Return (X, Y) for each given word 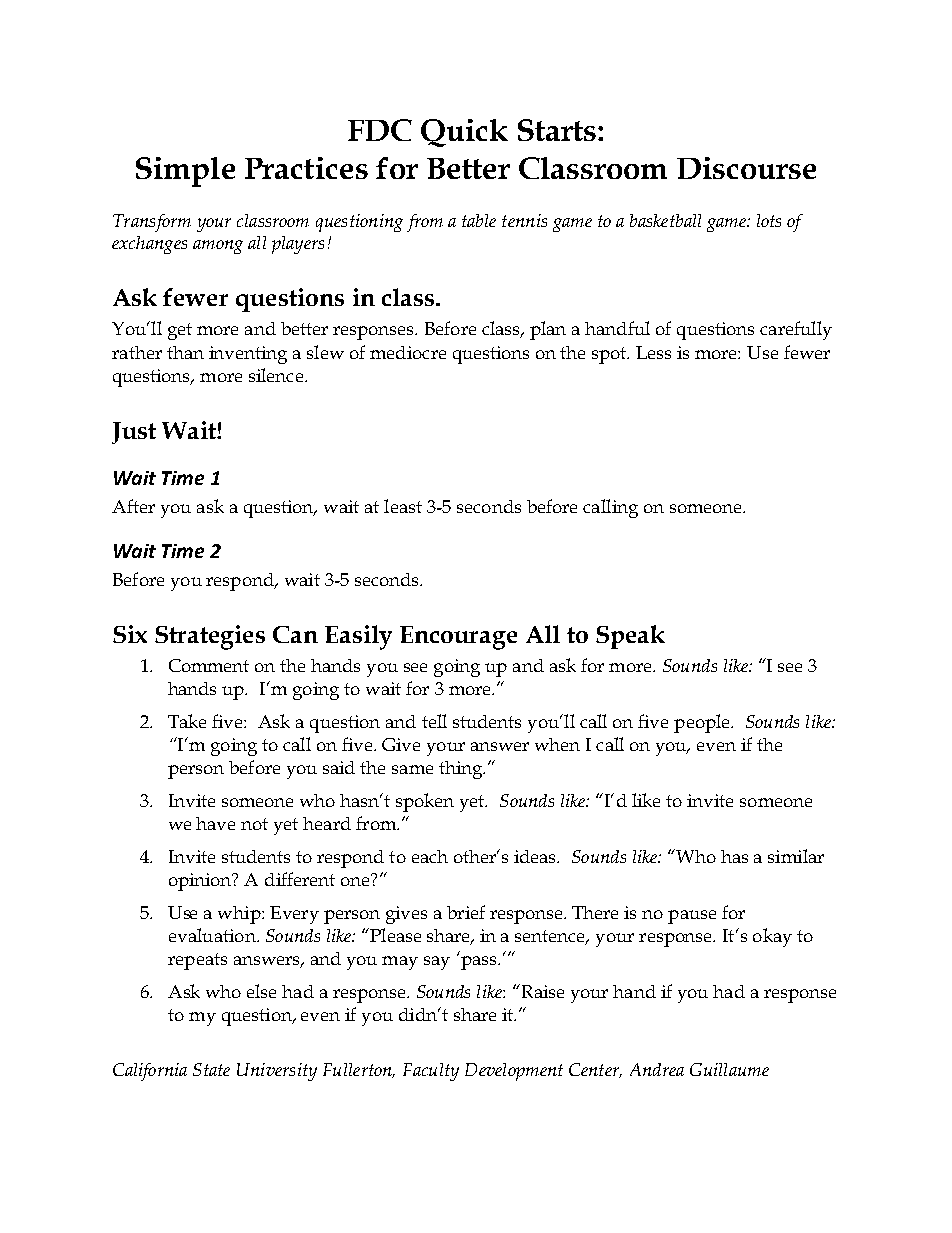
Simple (185, 172)
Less (653, 352)
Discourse (746, 168)
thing (462, 770)
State (211, 1069)
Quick (464, 133)
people (703, 723)
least (403, 506)
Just (134, 433)
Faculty (431, 1072)
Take (187, 721)
